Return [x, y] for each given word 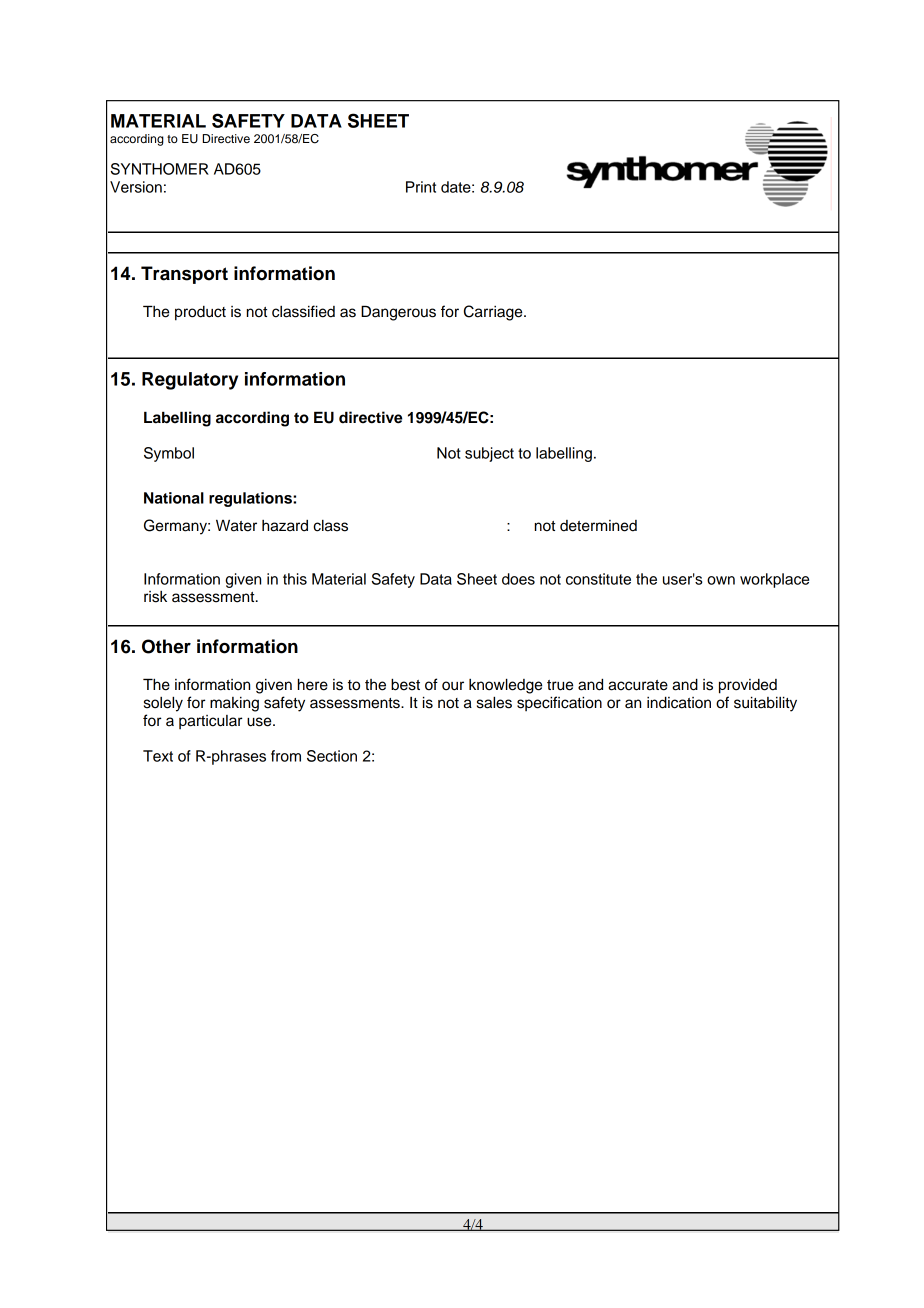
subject [489, 454]
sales [494, 702]
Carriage [494, 313]
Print [421, 187]
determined [598, 526]
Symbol [169, 454]
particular [211, 722]
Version [136, 187]
